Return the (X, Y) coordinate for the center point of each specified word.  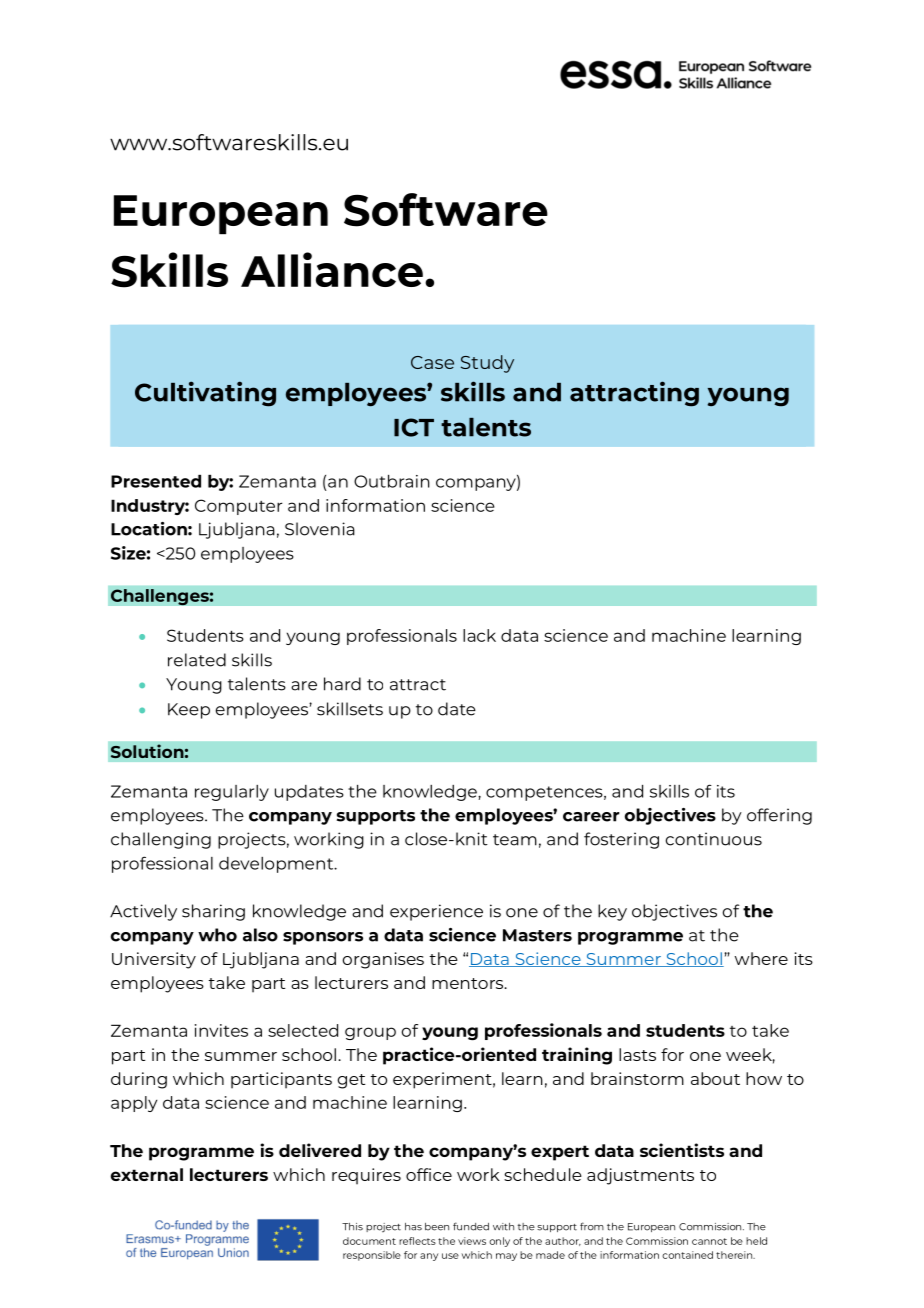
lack (479, 635)
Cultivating (205, 394)
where (761, 958)
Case (432, 362)
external (147, 1174)
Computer (238, 507)
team (515, 840)
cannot (709, 1241)
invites (221, 1030)
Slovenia (320, 529)
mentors (469, 983)
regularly (232, 793)
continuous (714, 839)
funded (471, 1226)
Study (487, 364)
